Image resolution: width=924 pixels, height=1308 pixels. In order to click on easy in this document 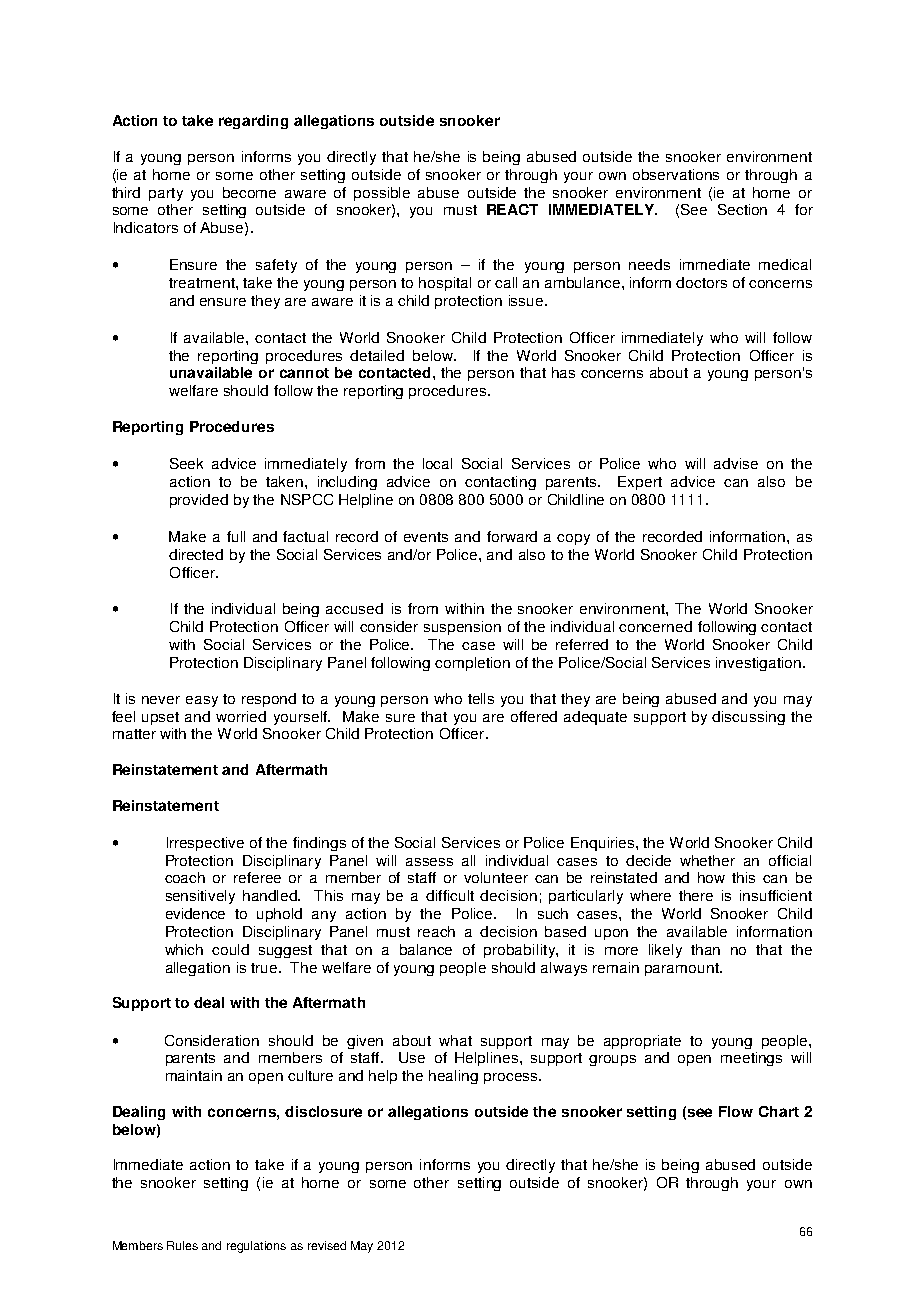, I will do `click(202, 701)`.
